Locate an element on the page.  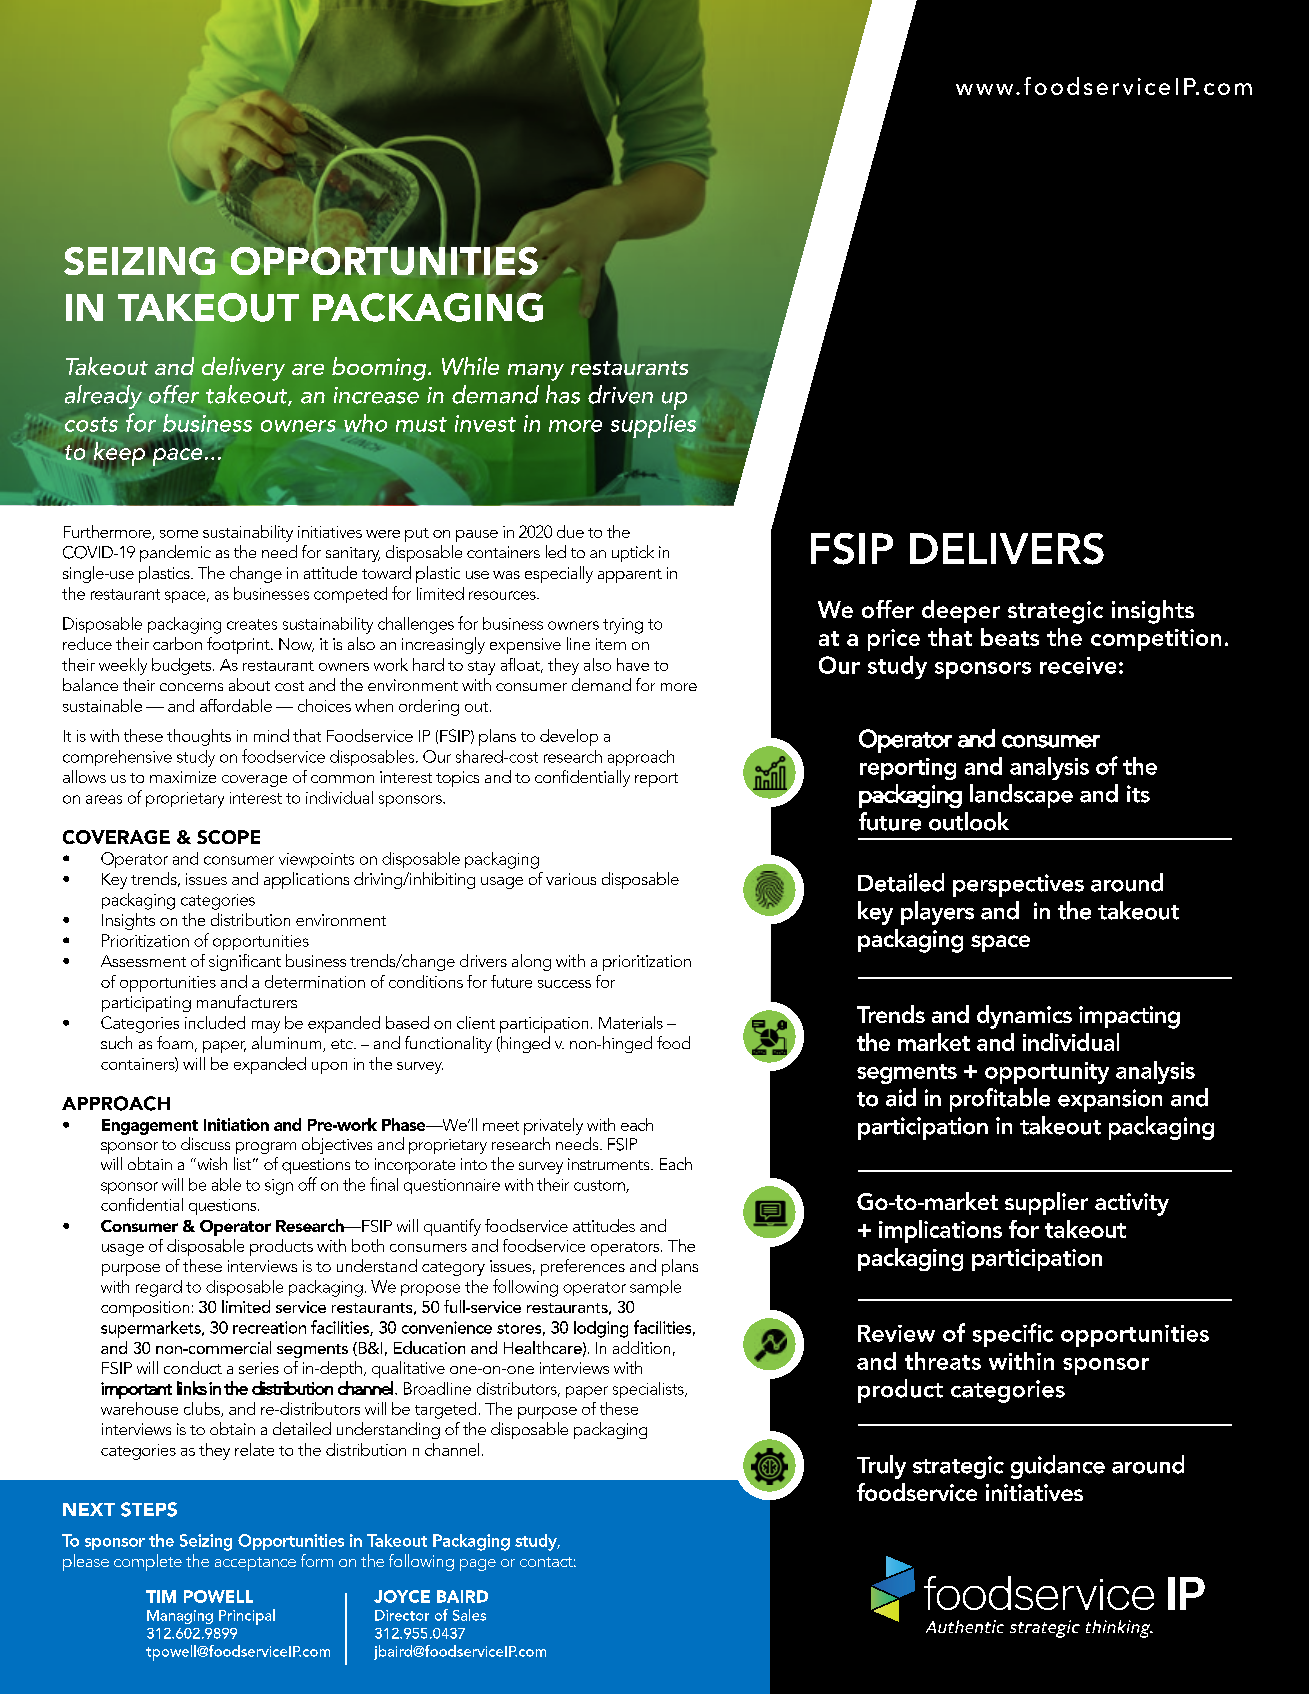
DELIVERS is located at coordinates (1007, 549).
